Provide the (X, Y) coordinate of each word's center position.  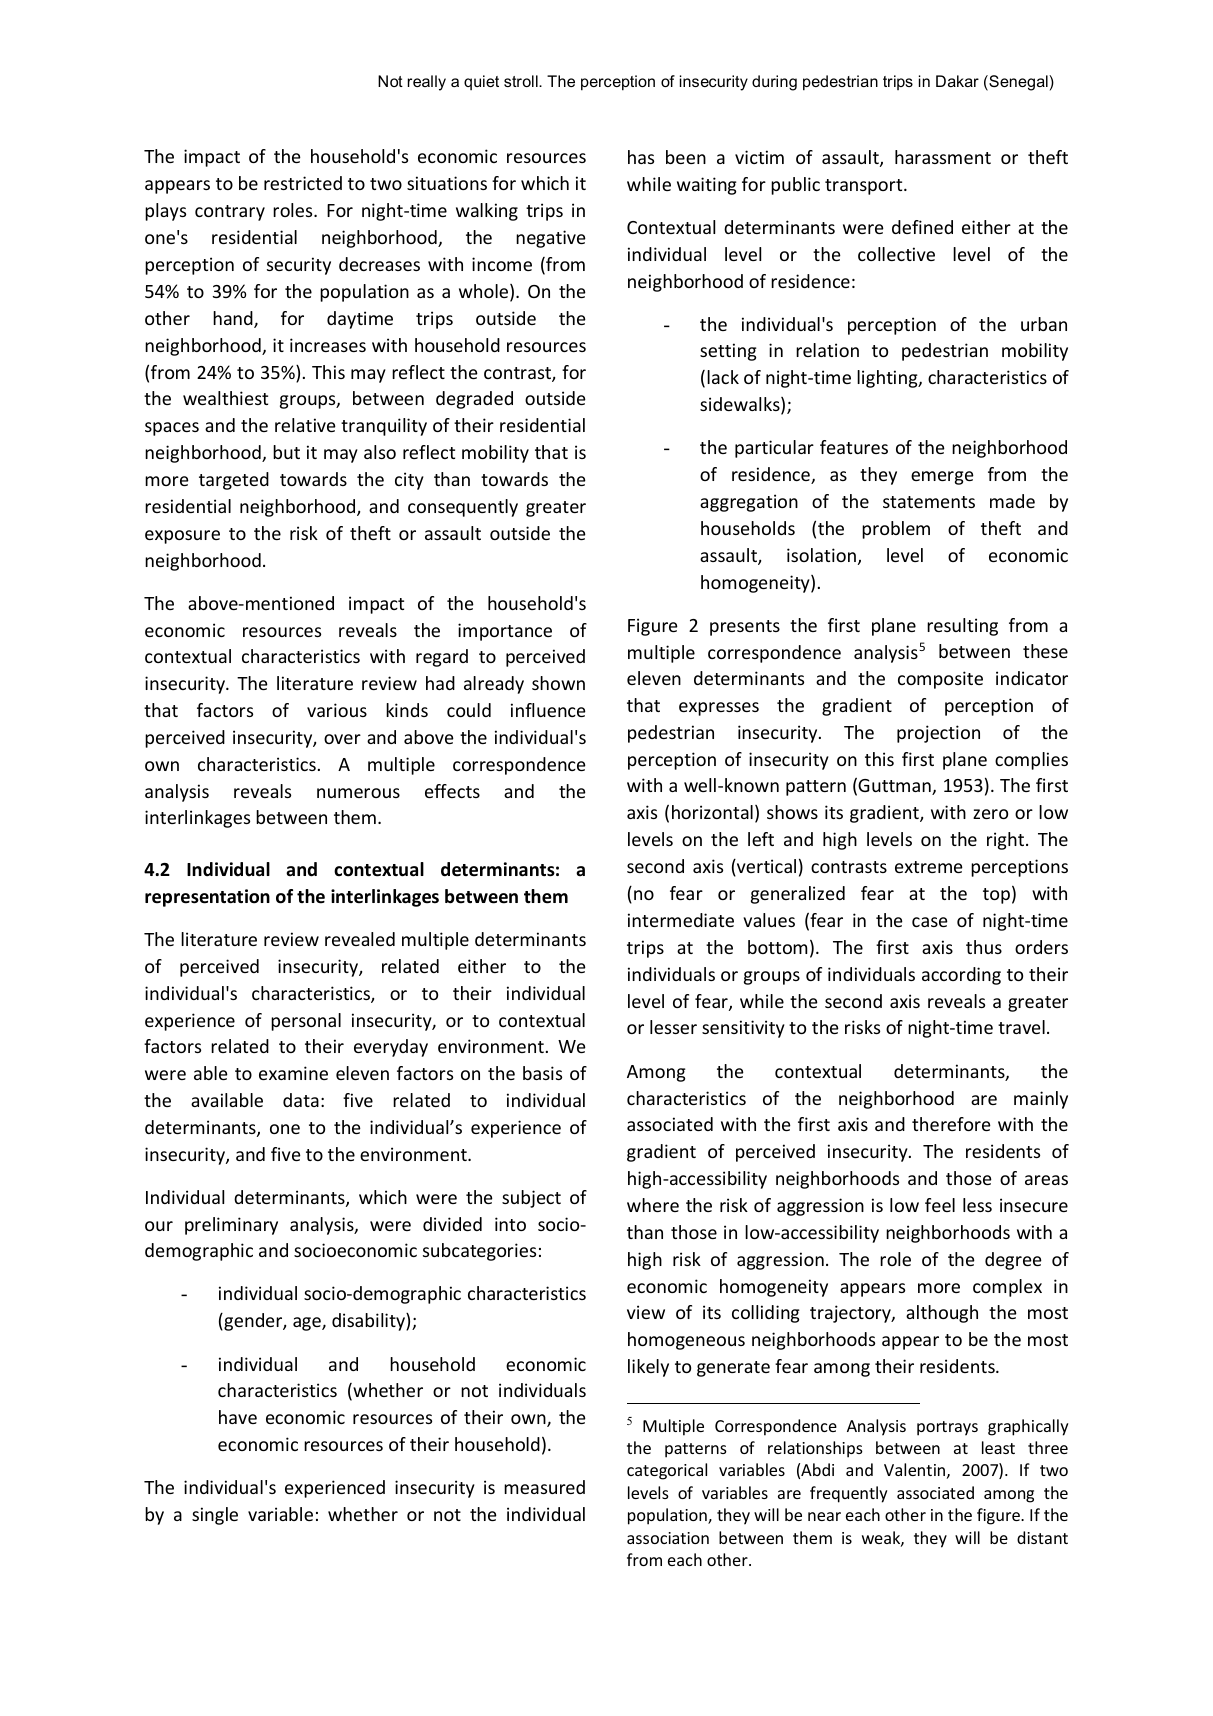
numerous (358, 793)
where (653, 1205)
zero (990, 814)
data (301, 1100)
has (641, 157)
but (286, 452)
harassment (943, 157)
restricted (303, 183)
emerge (942, 478)
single (215, 1516)
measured (544, 1487)
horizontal (712, 812)
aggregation (749, 503)
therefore (951, 1124)
